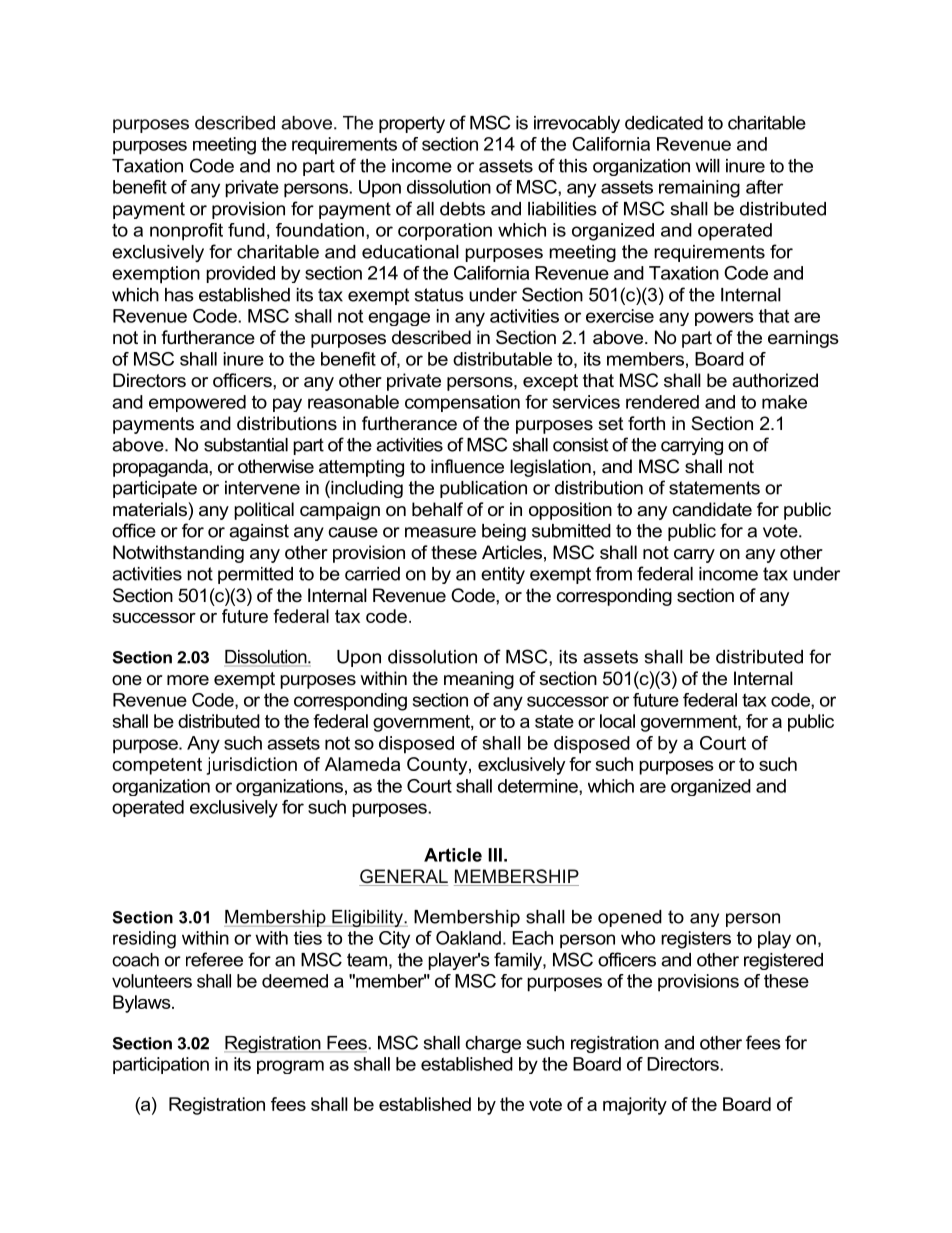 Image resolution: width=952 pixels, height=1233 pixels. Describe the element at coordinates (255, 575) in the page. I see `permitted` at that location.
